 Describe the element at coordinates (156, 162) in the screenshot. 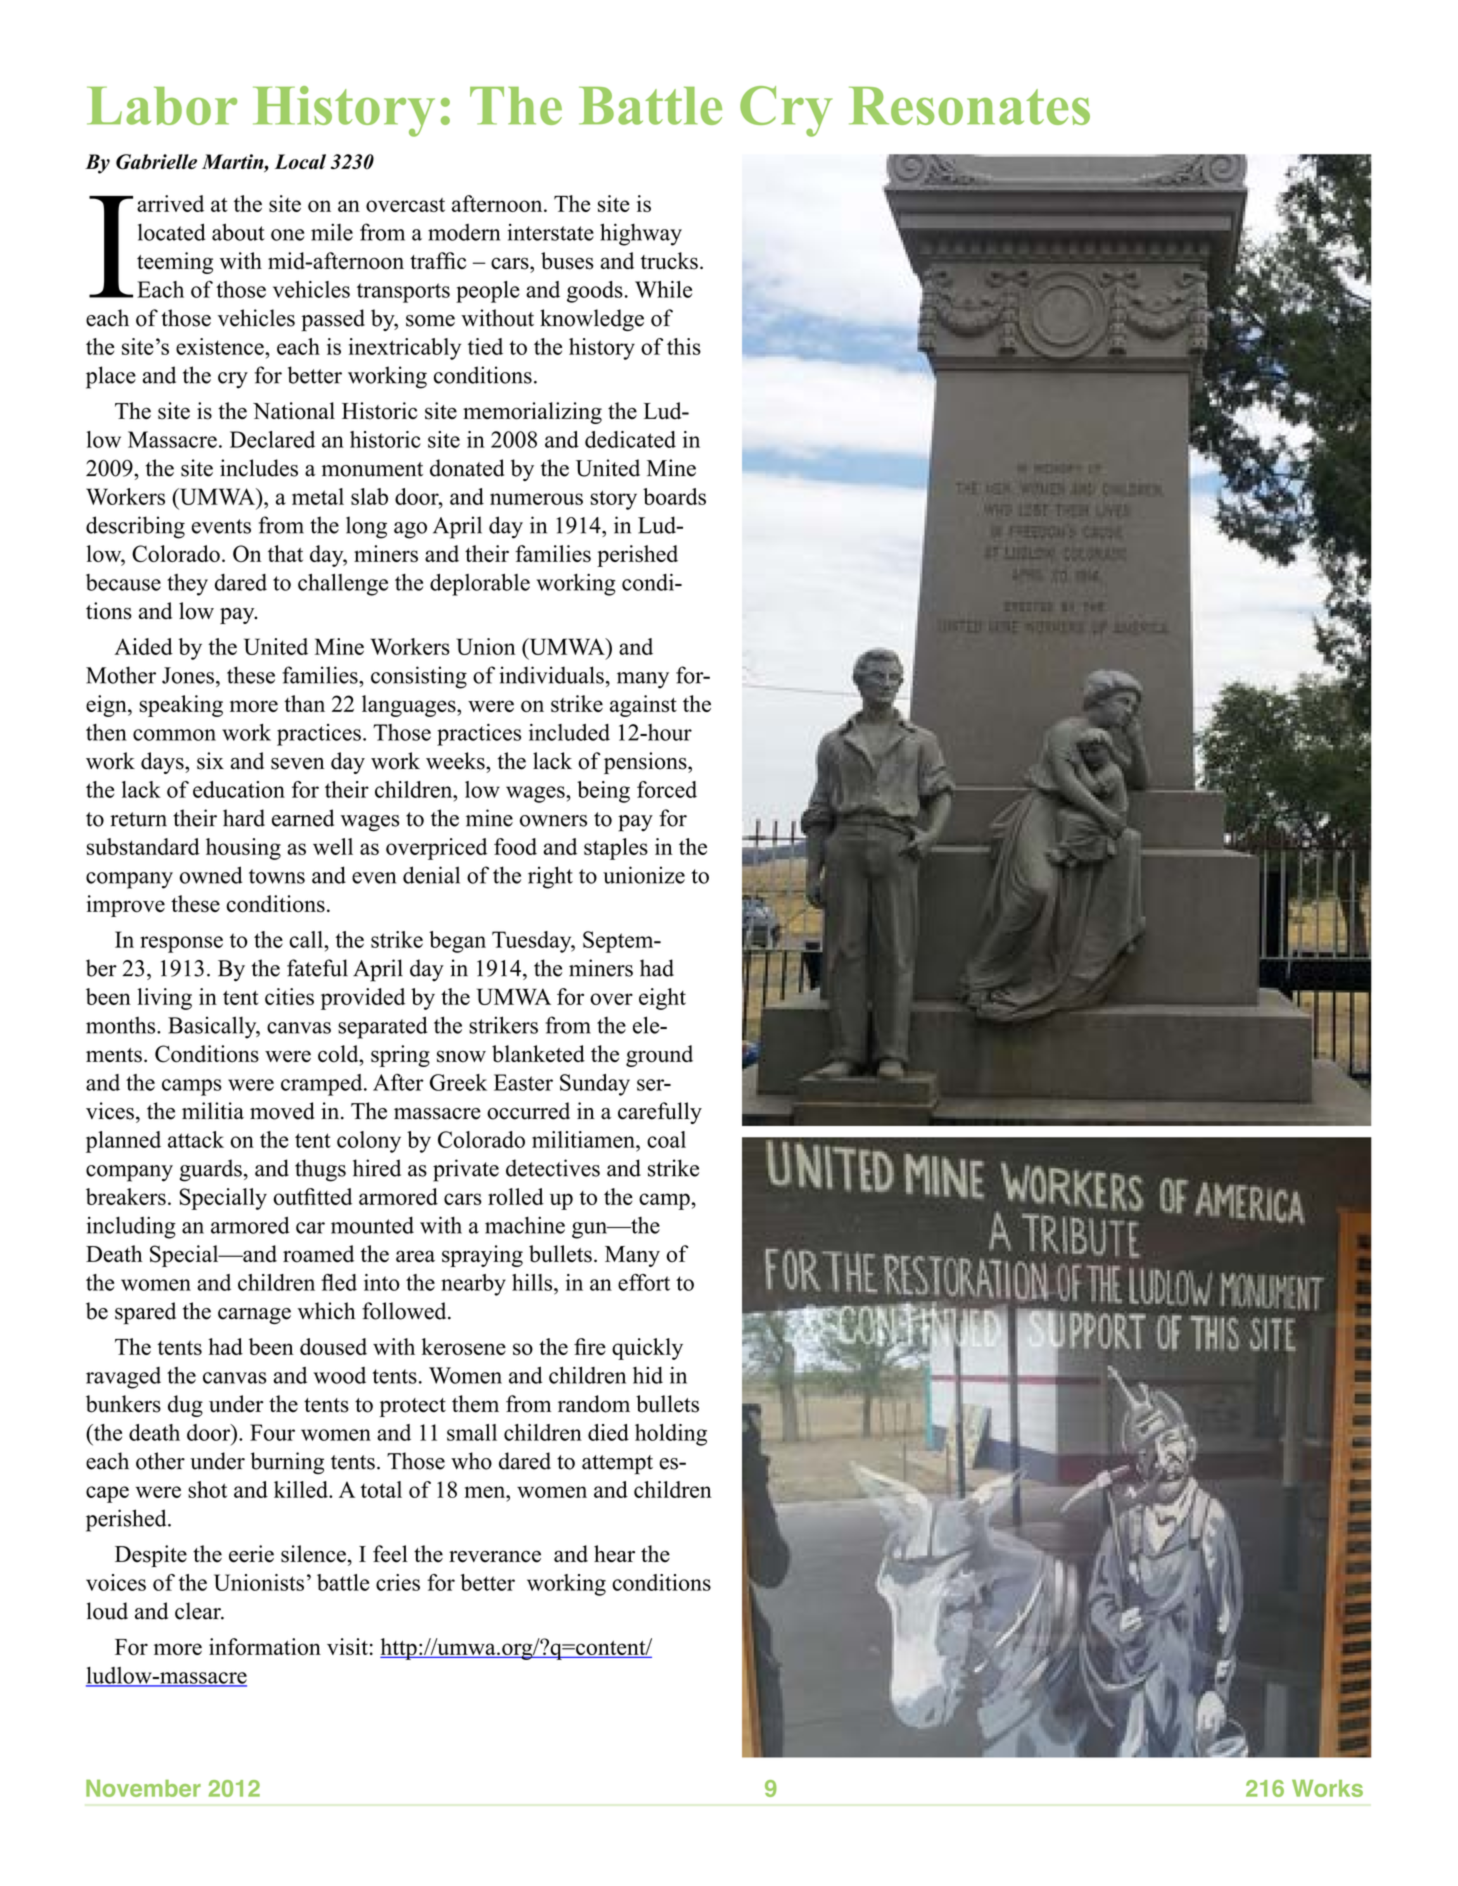

I see `Gabrielle` at that location.
